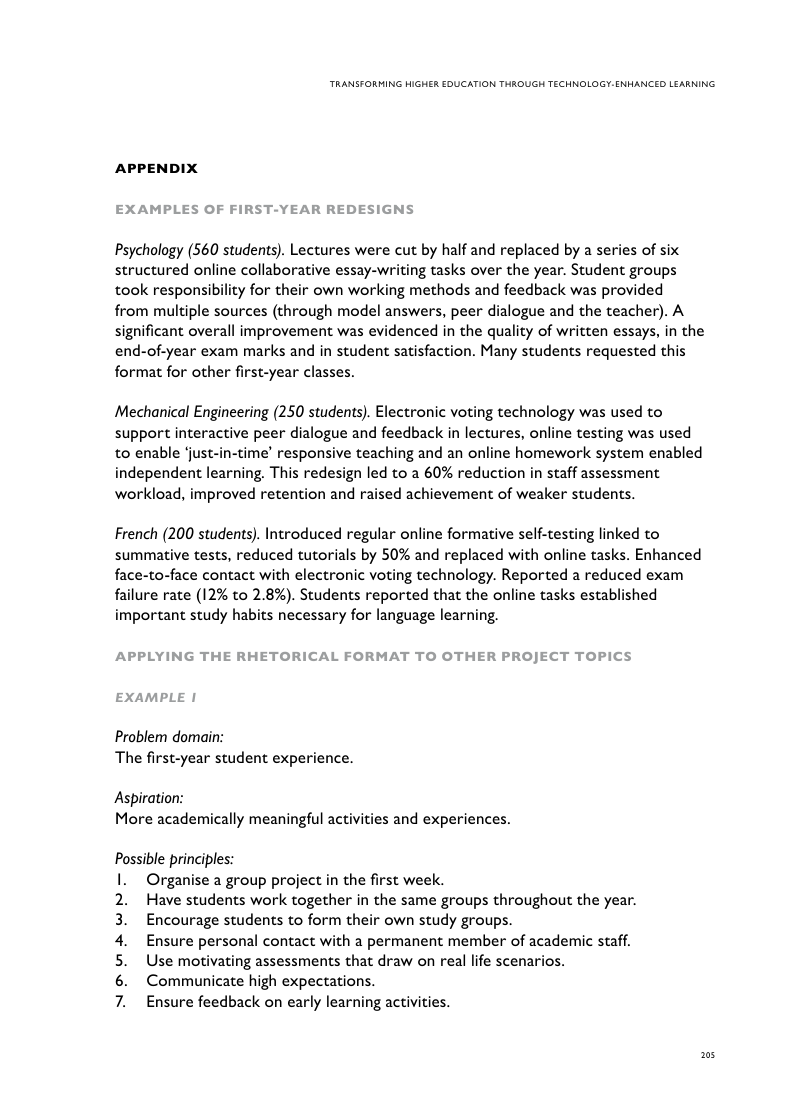  Describe the element at coordinates (371, 535) in the screenshot. I see `regular` at that location.
